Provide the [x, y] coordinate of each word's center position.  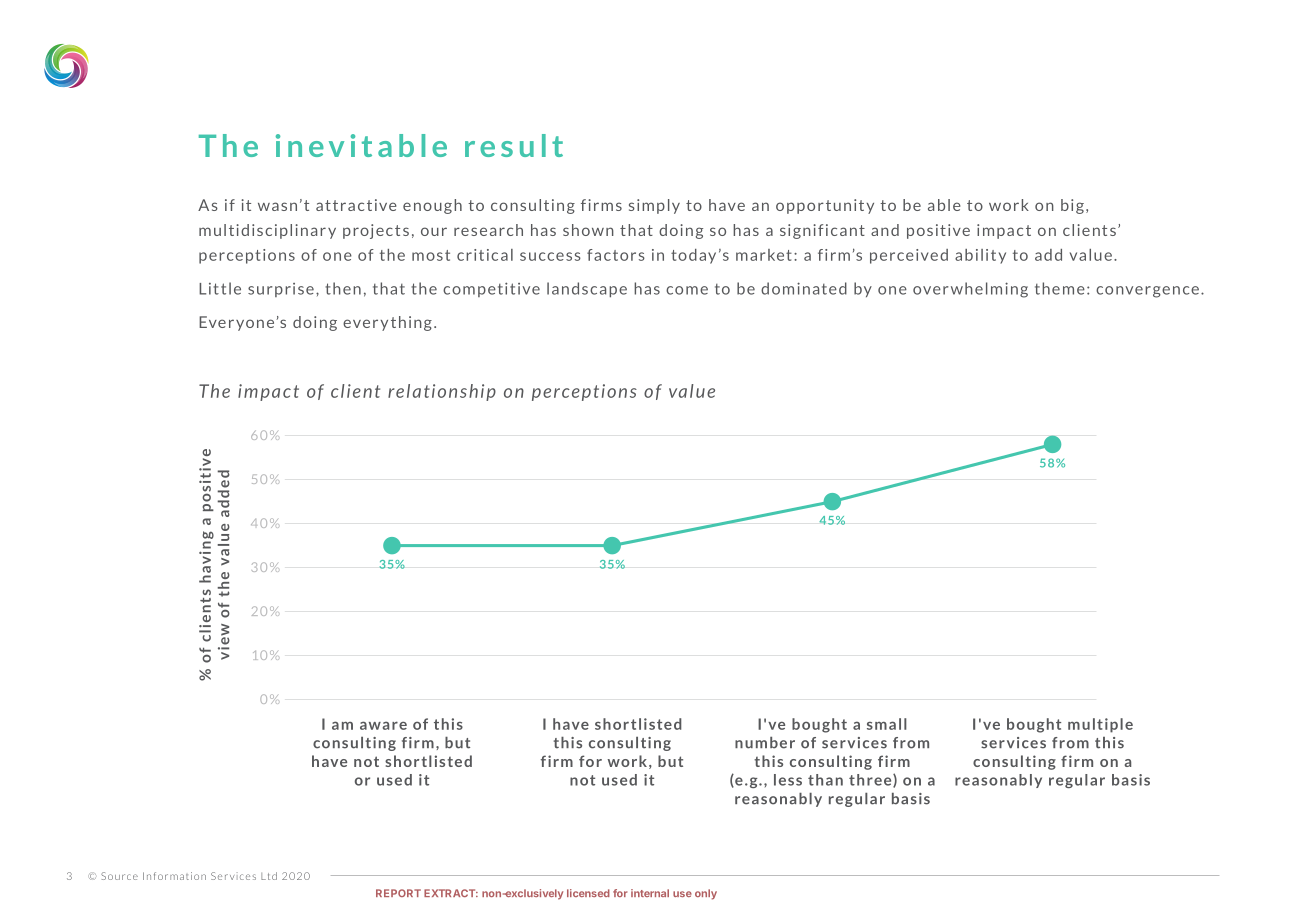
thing [411, 323]
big [1072, 206]
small [887, 724]
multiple [1100, 725]
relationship [442, 392]
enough [432, 206]
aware [383, 725]
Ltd [269, 876]
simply [654, 206]
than [825, 780]
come [687, 290]
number [765, 743]
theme [1060, 288]
